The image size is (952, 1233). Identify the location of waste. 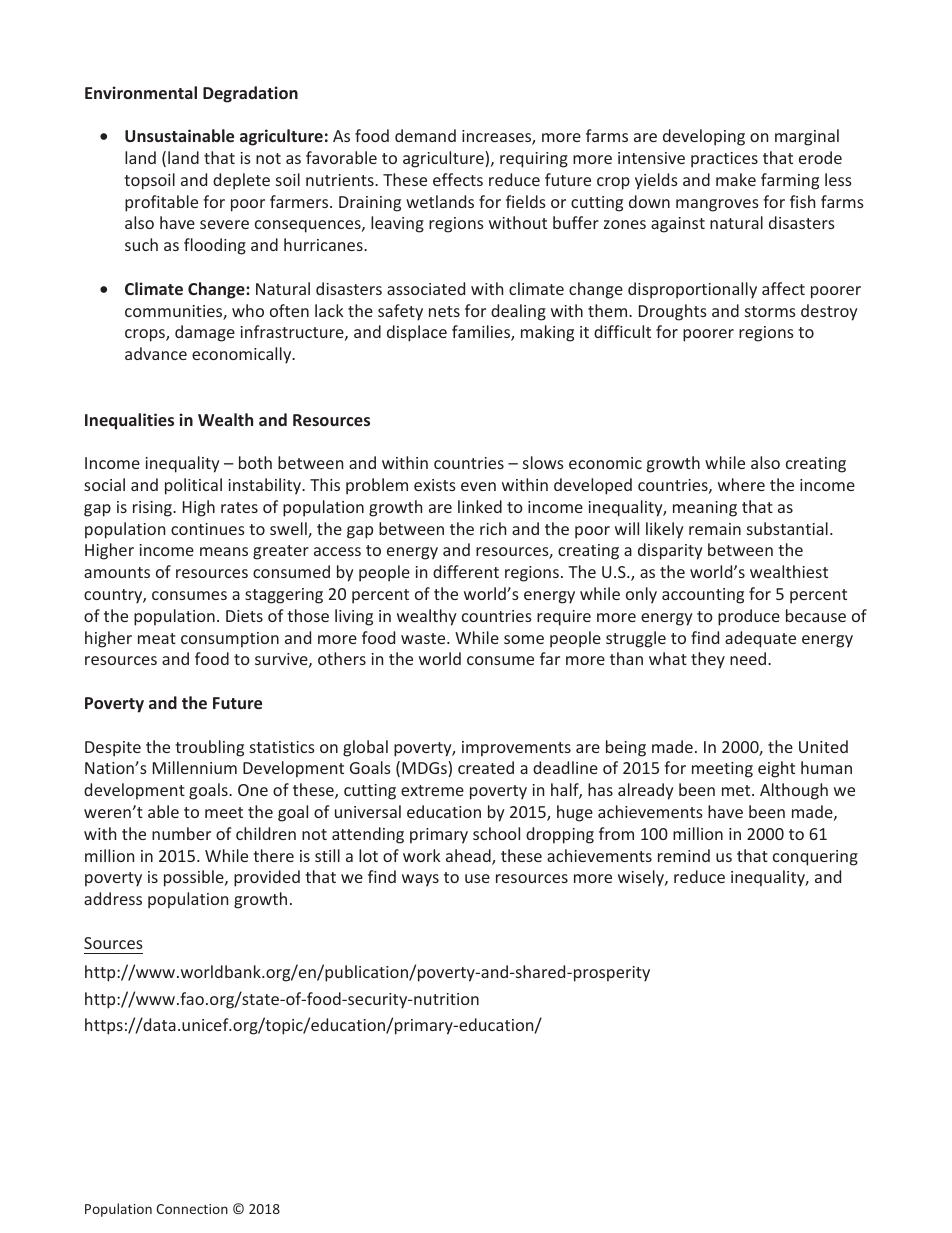
(424, 638).
